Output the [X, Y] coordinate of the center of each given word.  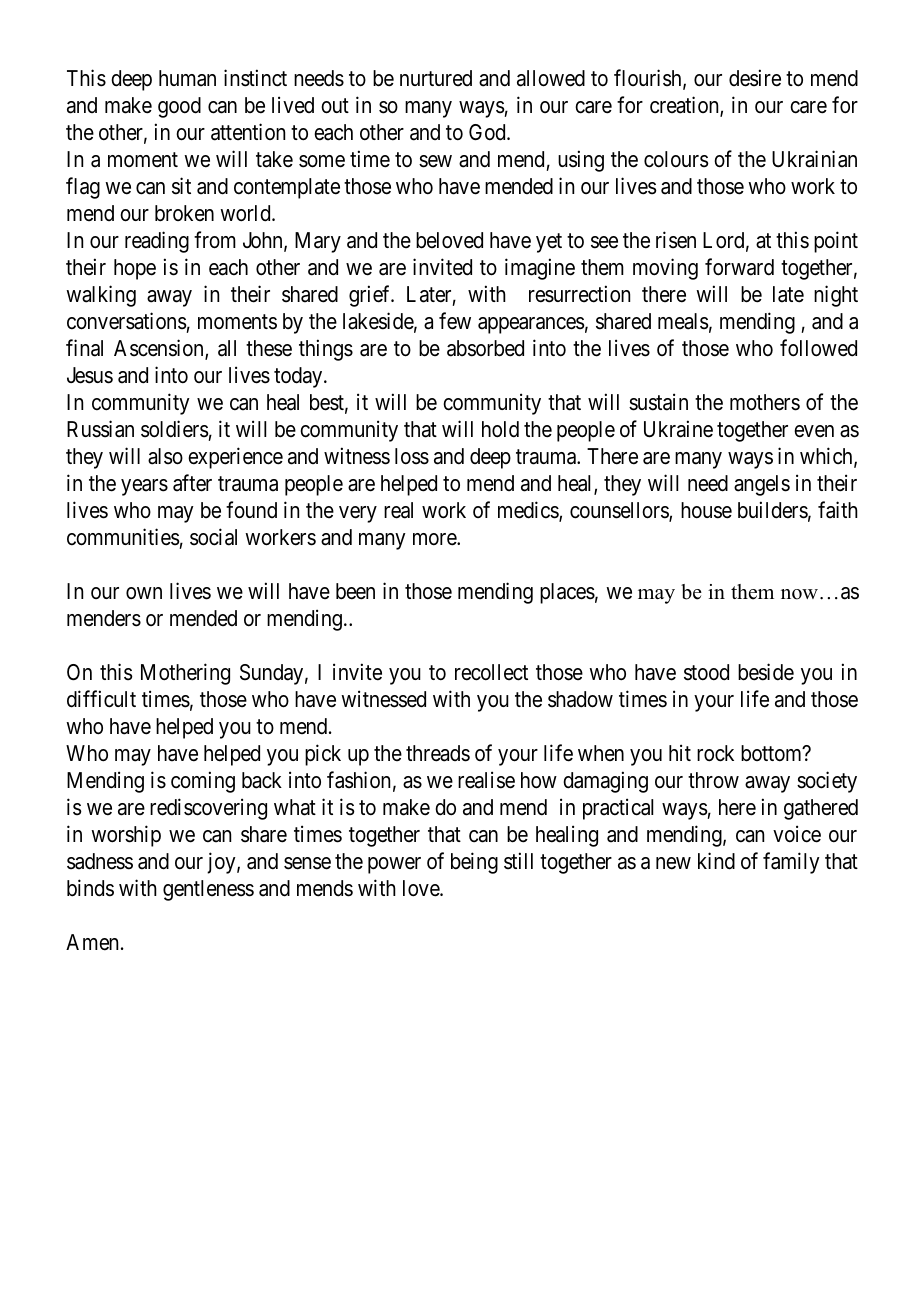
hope [135, 269]
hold [500, 429]
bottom [772, 753]
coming [203, 782]
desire [755, 78]
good [179, 107]
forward [739, 267]
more [435, 539]
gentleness [208, 890]
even [814, 431]
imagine [540, 269]
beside [766, 672]
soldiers [175, 429]
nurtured [436, 78]
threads [438, 753]
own [144, 593]
